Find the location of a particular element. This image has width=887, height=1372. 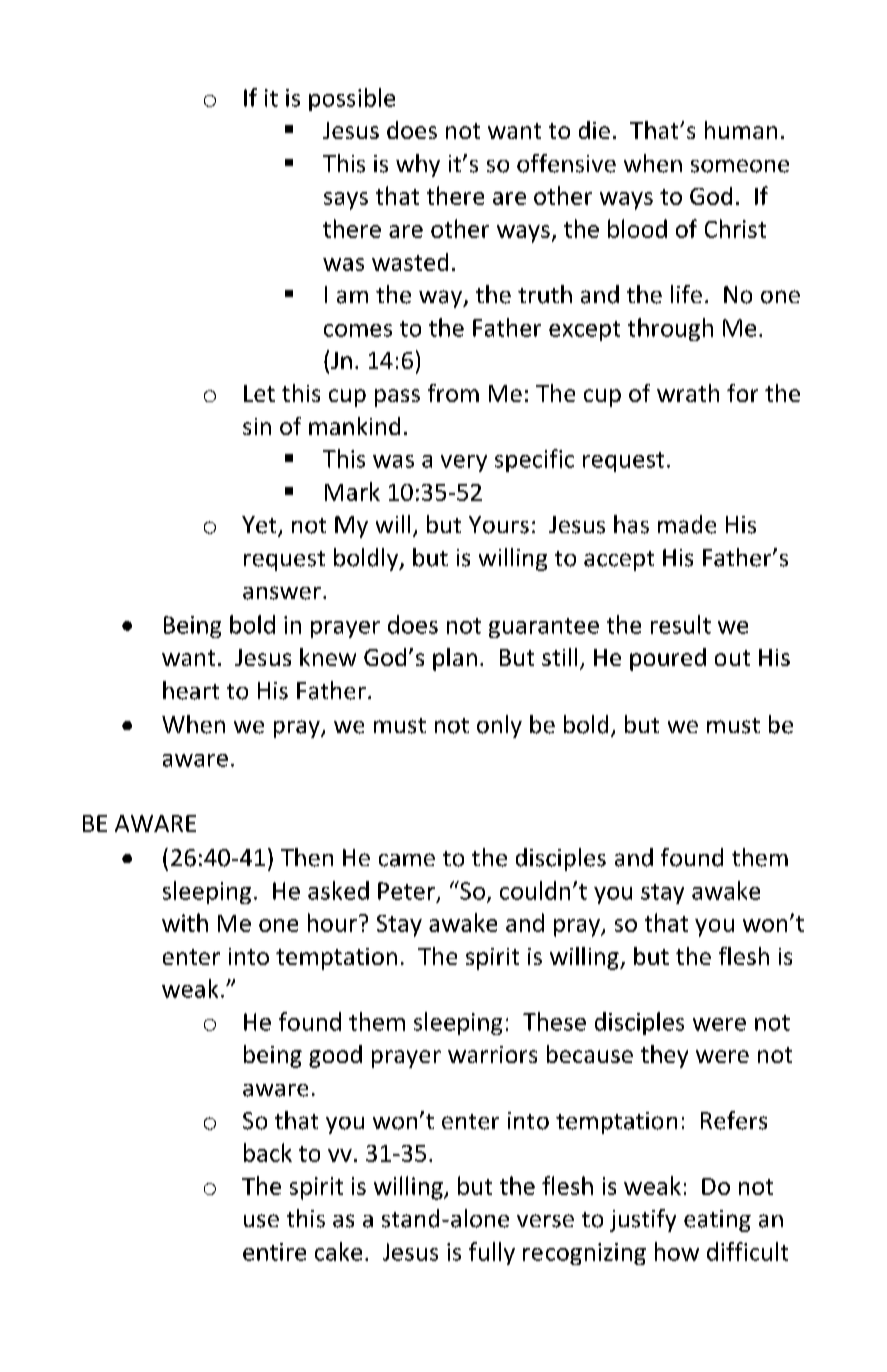

plan is located at coordinates (455, 659).
